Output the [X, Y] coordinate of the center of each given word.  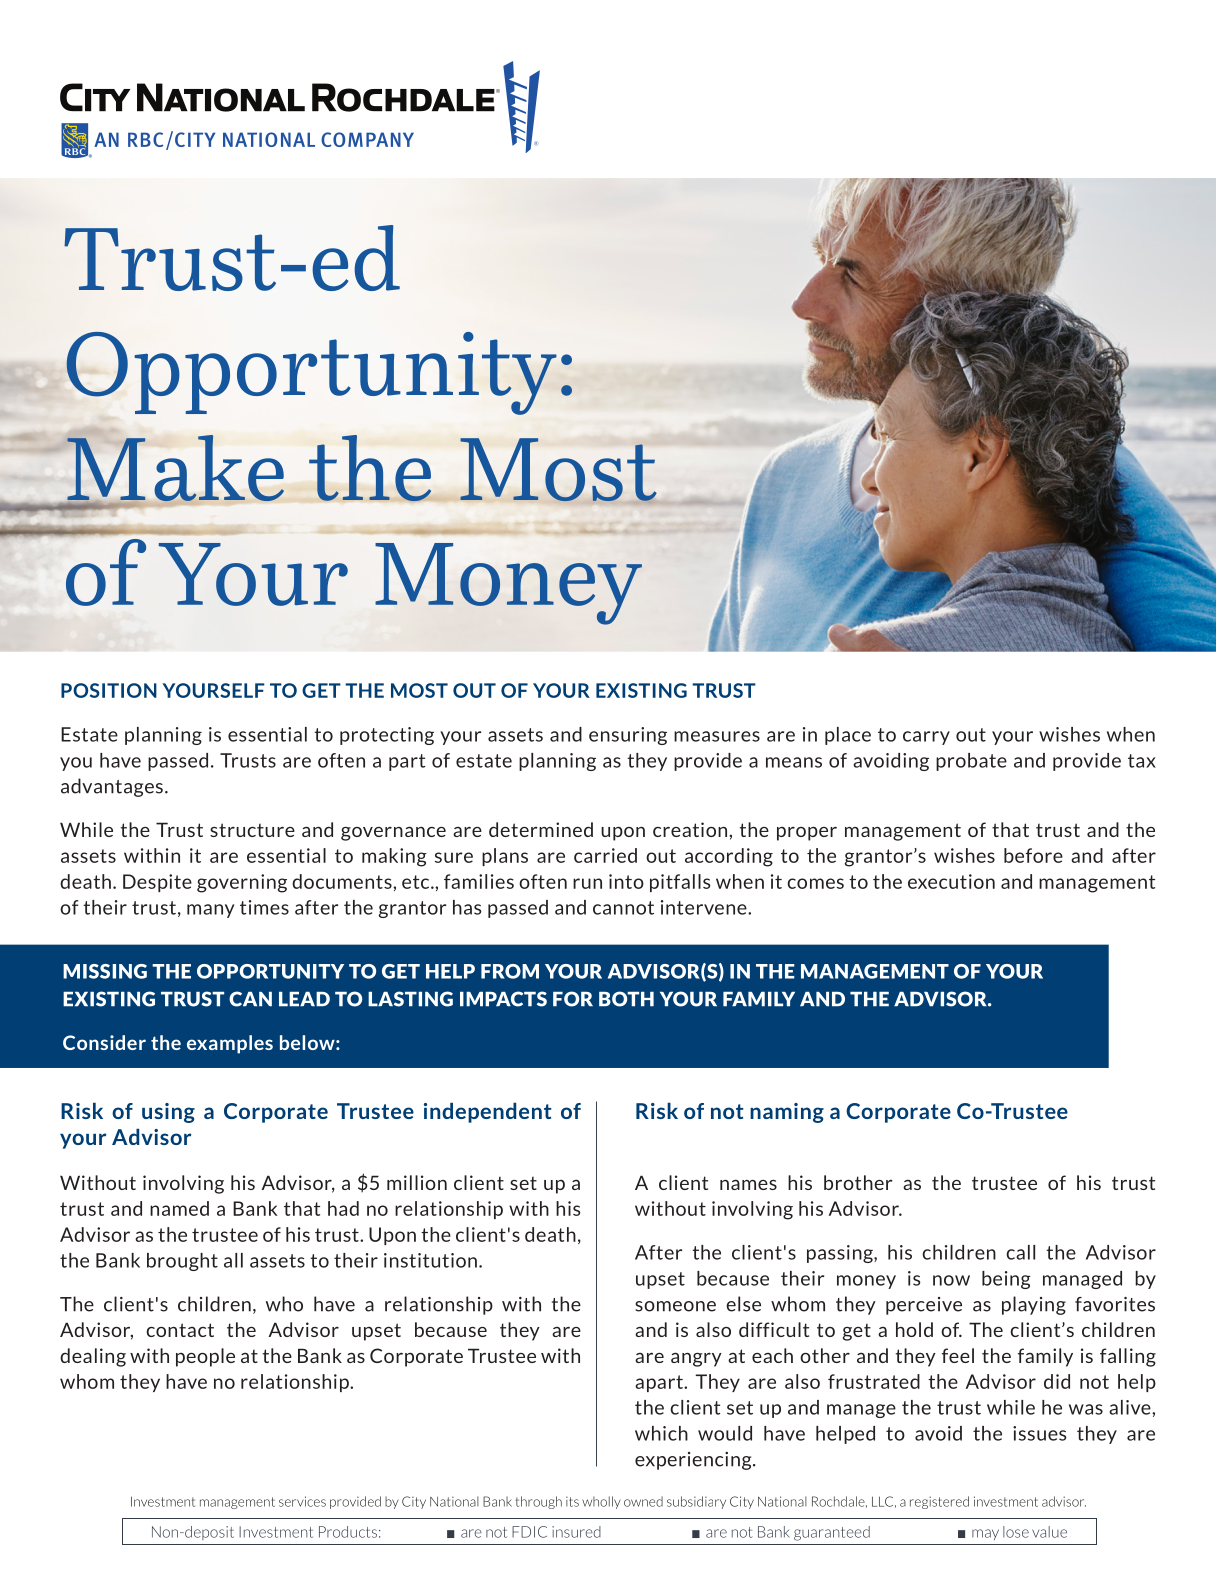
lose [1016, 1532]
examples [230, 1044]
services [302, 1501]
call [1020, 1252]
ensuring [628, 736]
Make [175, 469]
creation [691, 829]
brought [182, 1262]
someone [675, 1306]
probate [971, 762]
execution [951, 881]
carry [926, 738]
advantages [112, 787]
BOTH [626, 999]
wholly [601, 1502]
